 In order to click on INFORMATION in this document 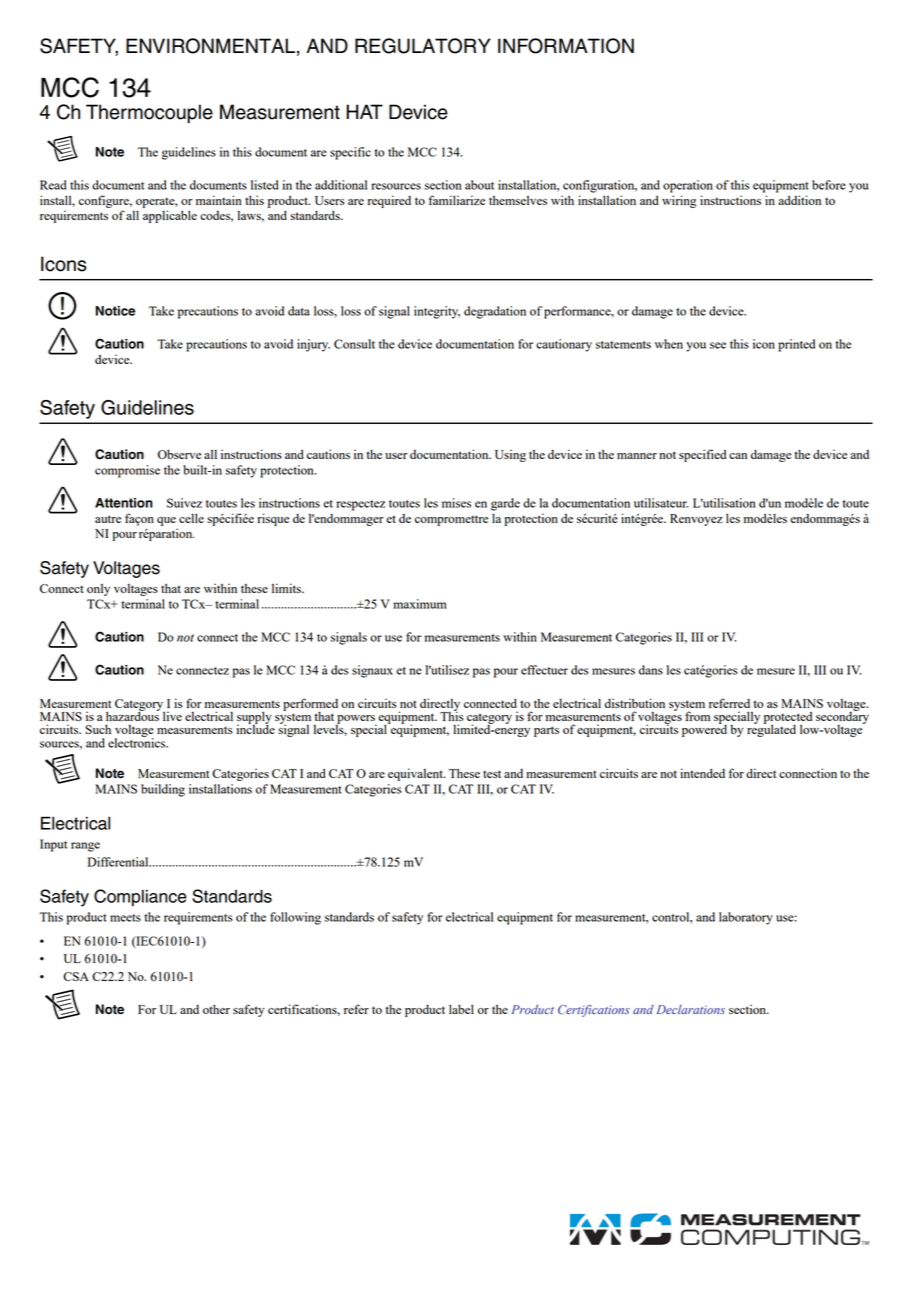, I will do `click(566, 46)`.
